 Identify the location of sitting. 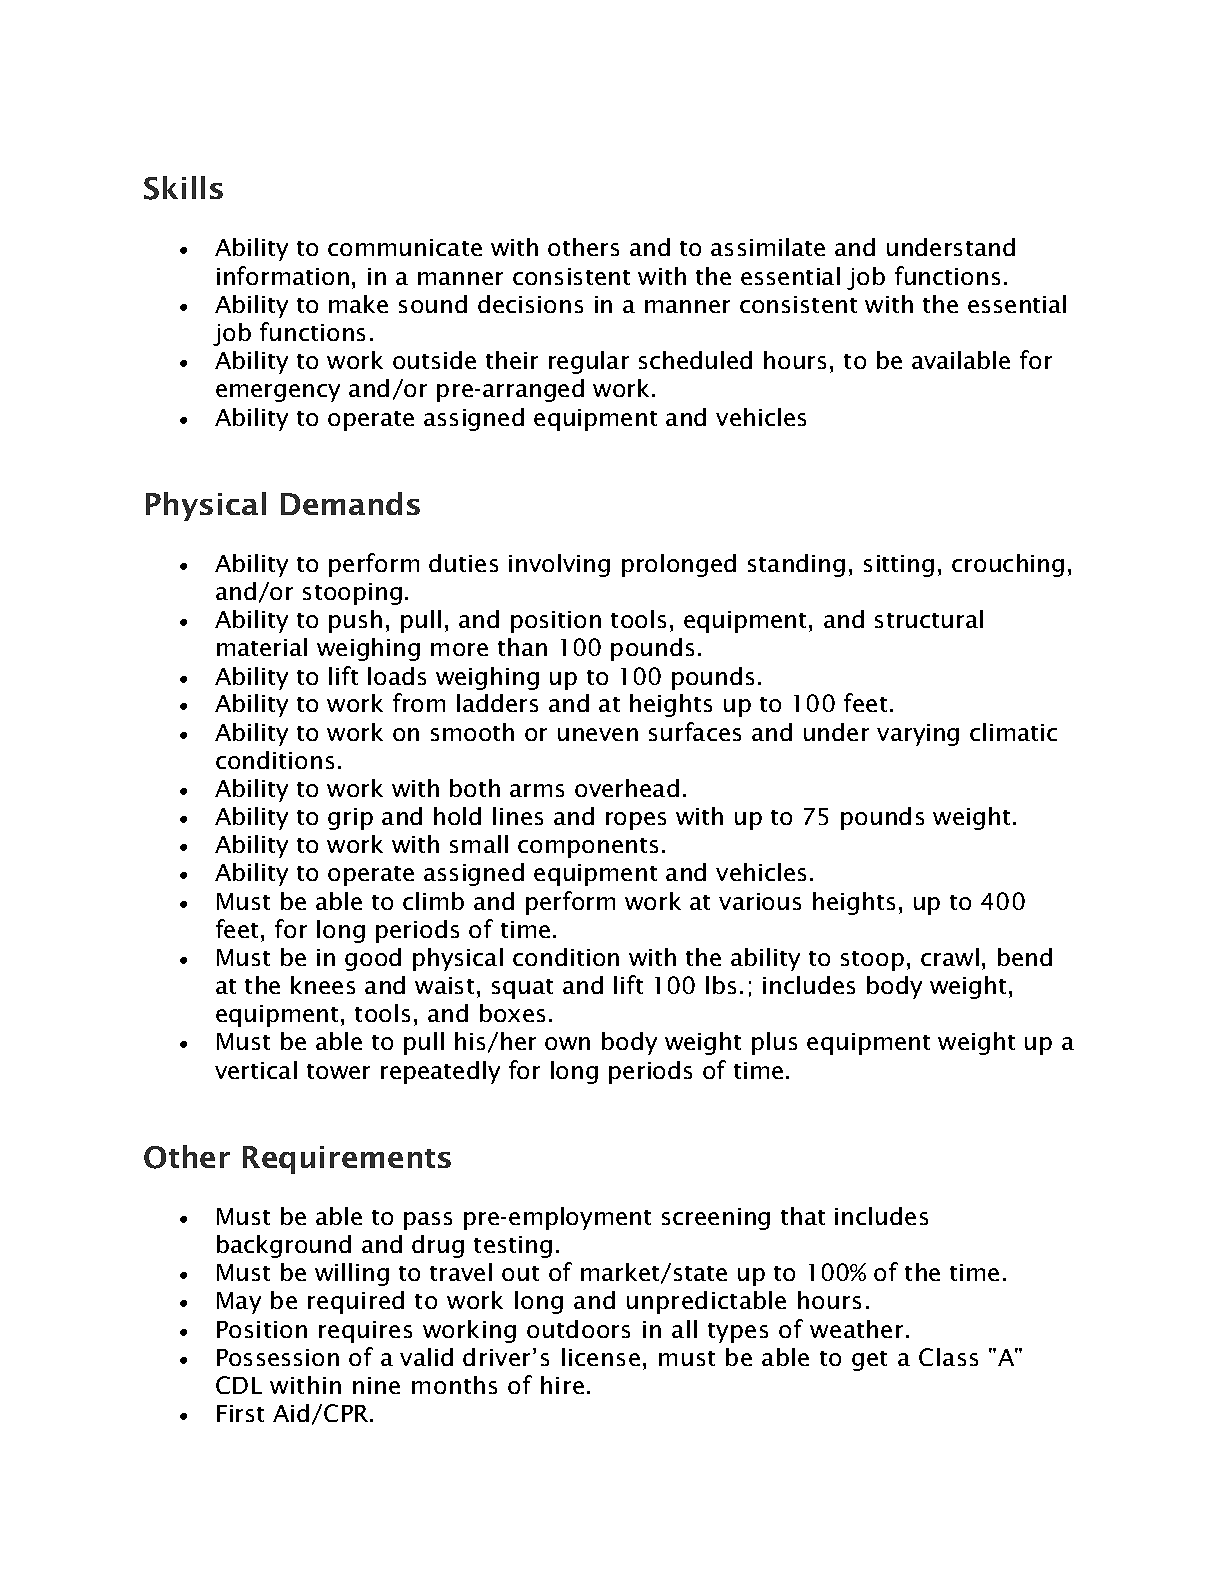
(899, 566).
